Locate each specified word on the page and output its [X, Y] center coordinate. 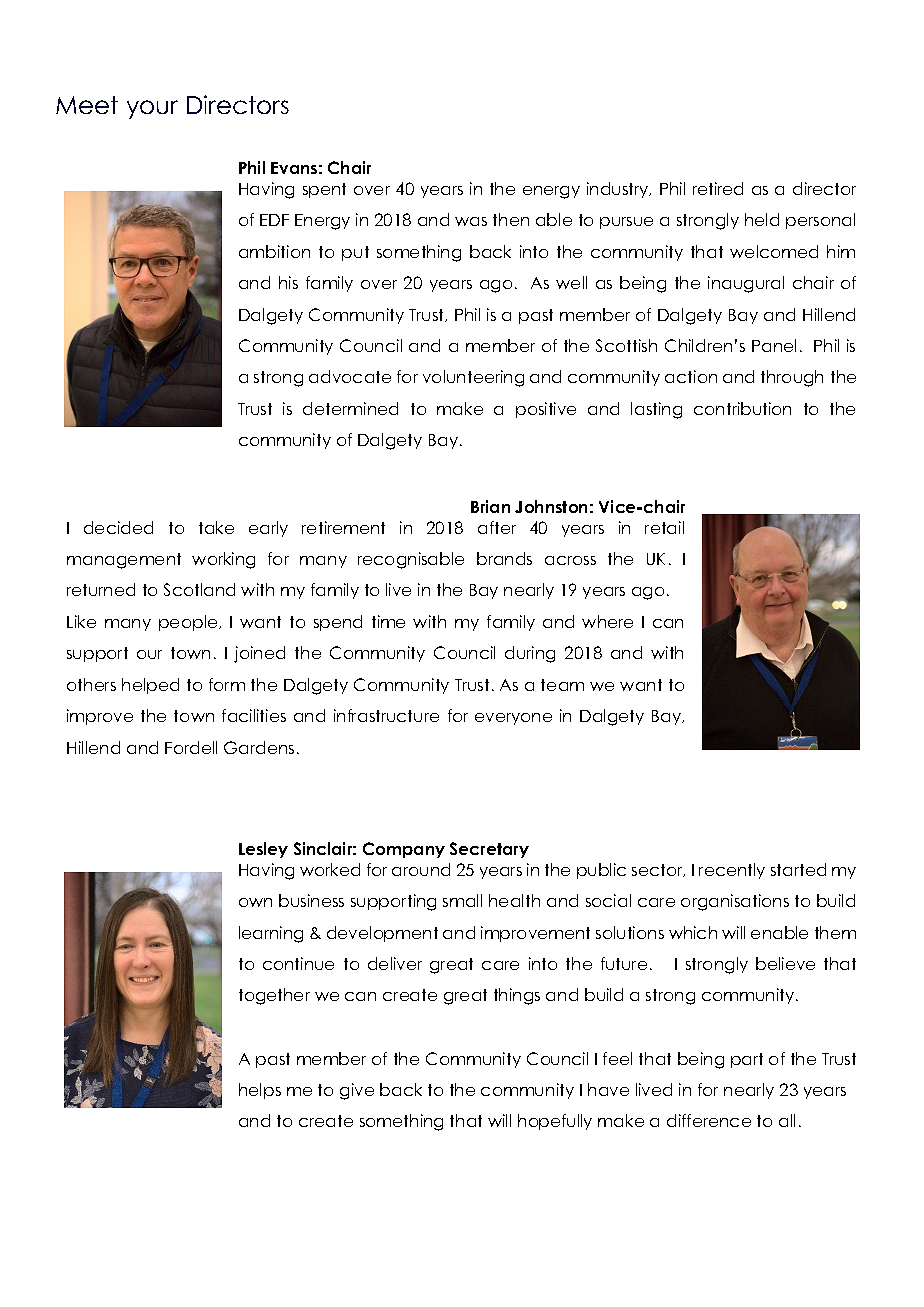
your [152, 109]
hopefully [555, 1122]
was [471, 221]
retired [718, 188]
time [388, 621]
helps [260, 1091]
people [189, 623]
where [607, 621]
